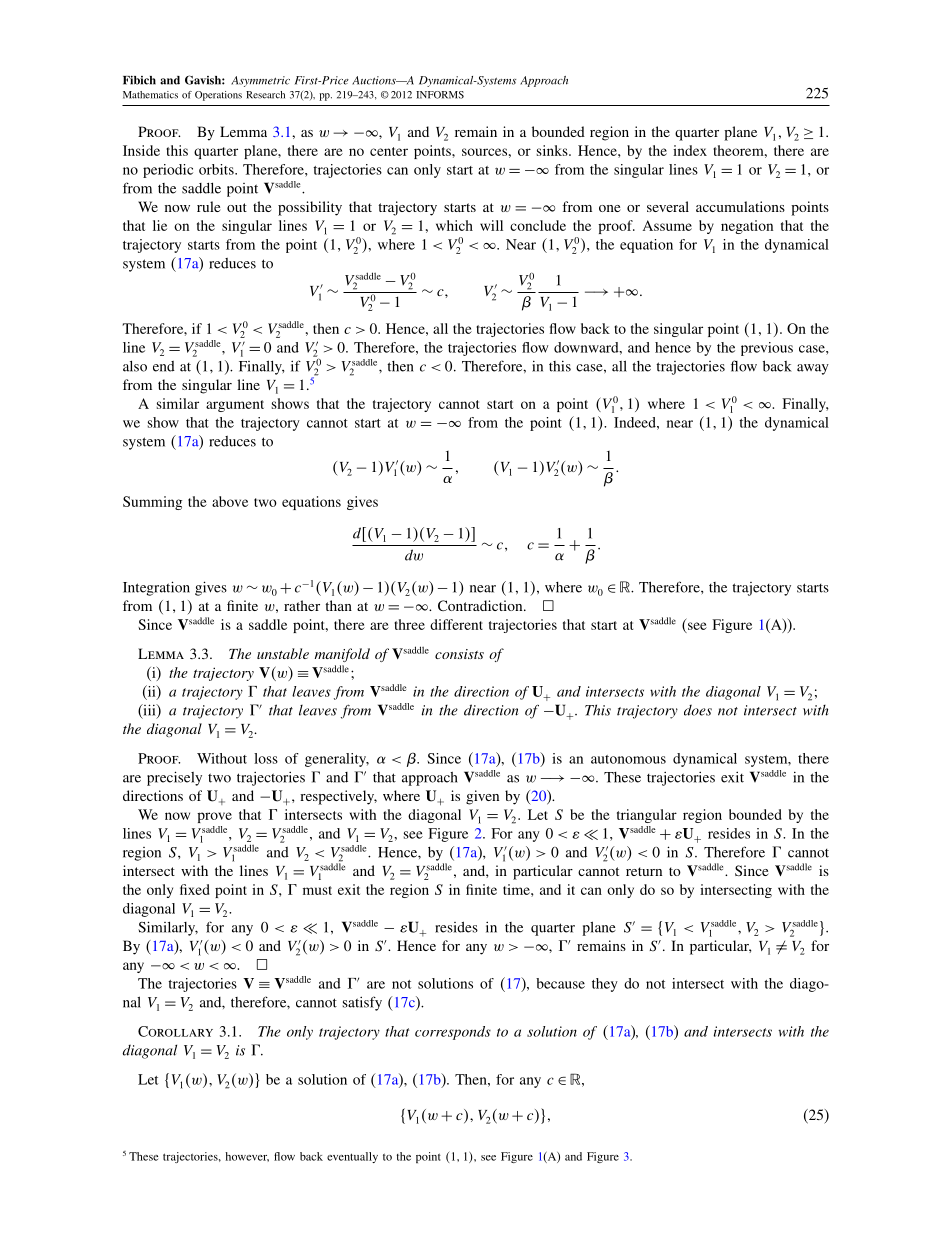  What do you see at coordinates (767, 349) in the image?
I see `previous` at bounding box center [767, 349].
